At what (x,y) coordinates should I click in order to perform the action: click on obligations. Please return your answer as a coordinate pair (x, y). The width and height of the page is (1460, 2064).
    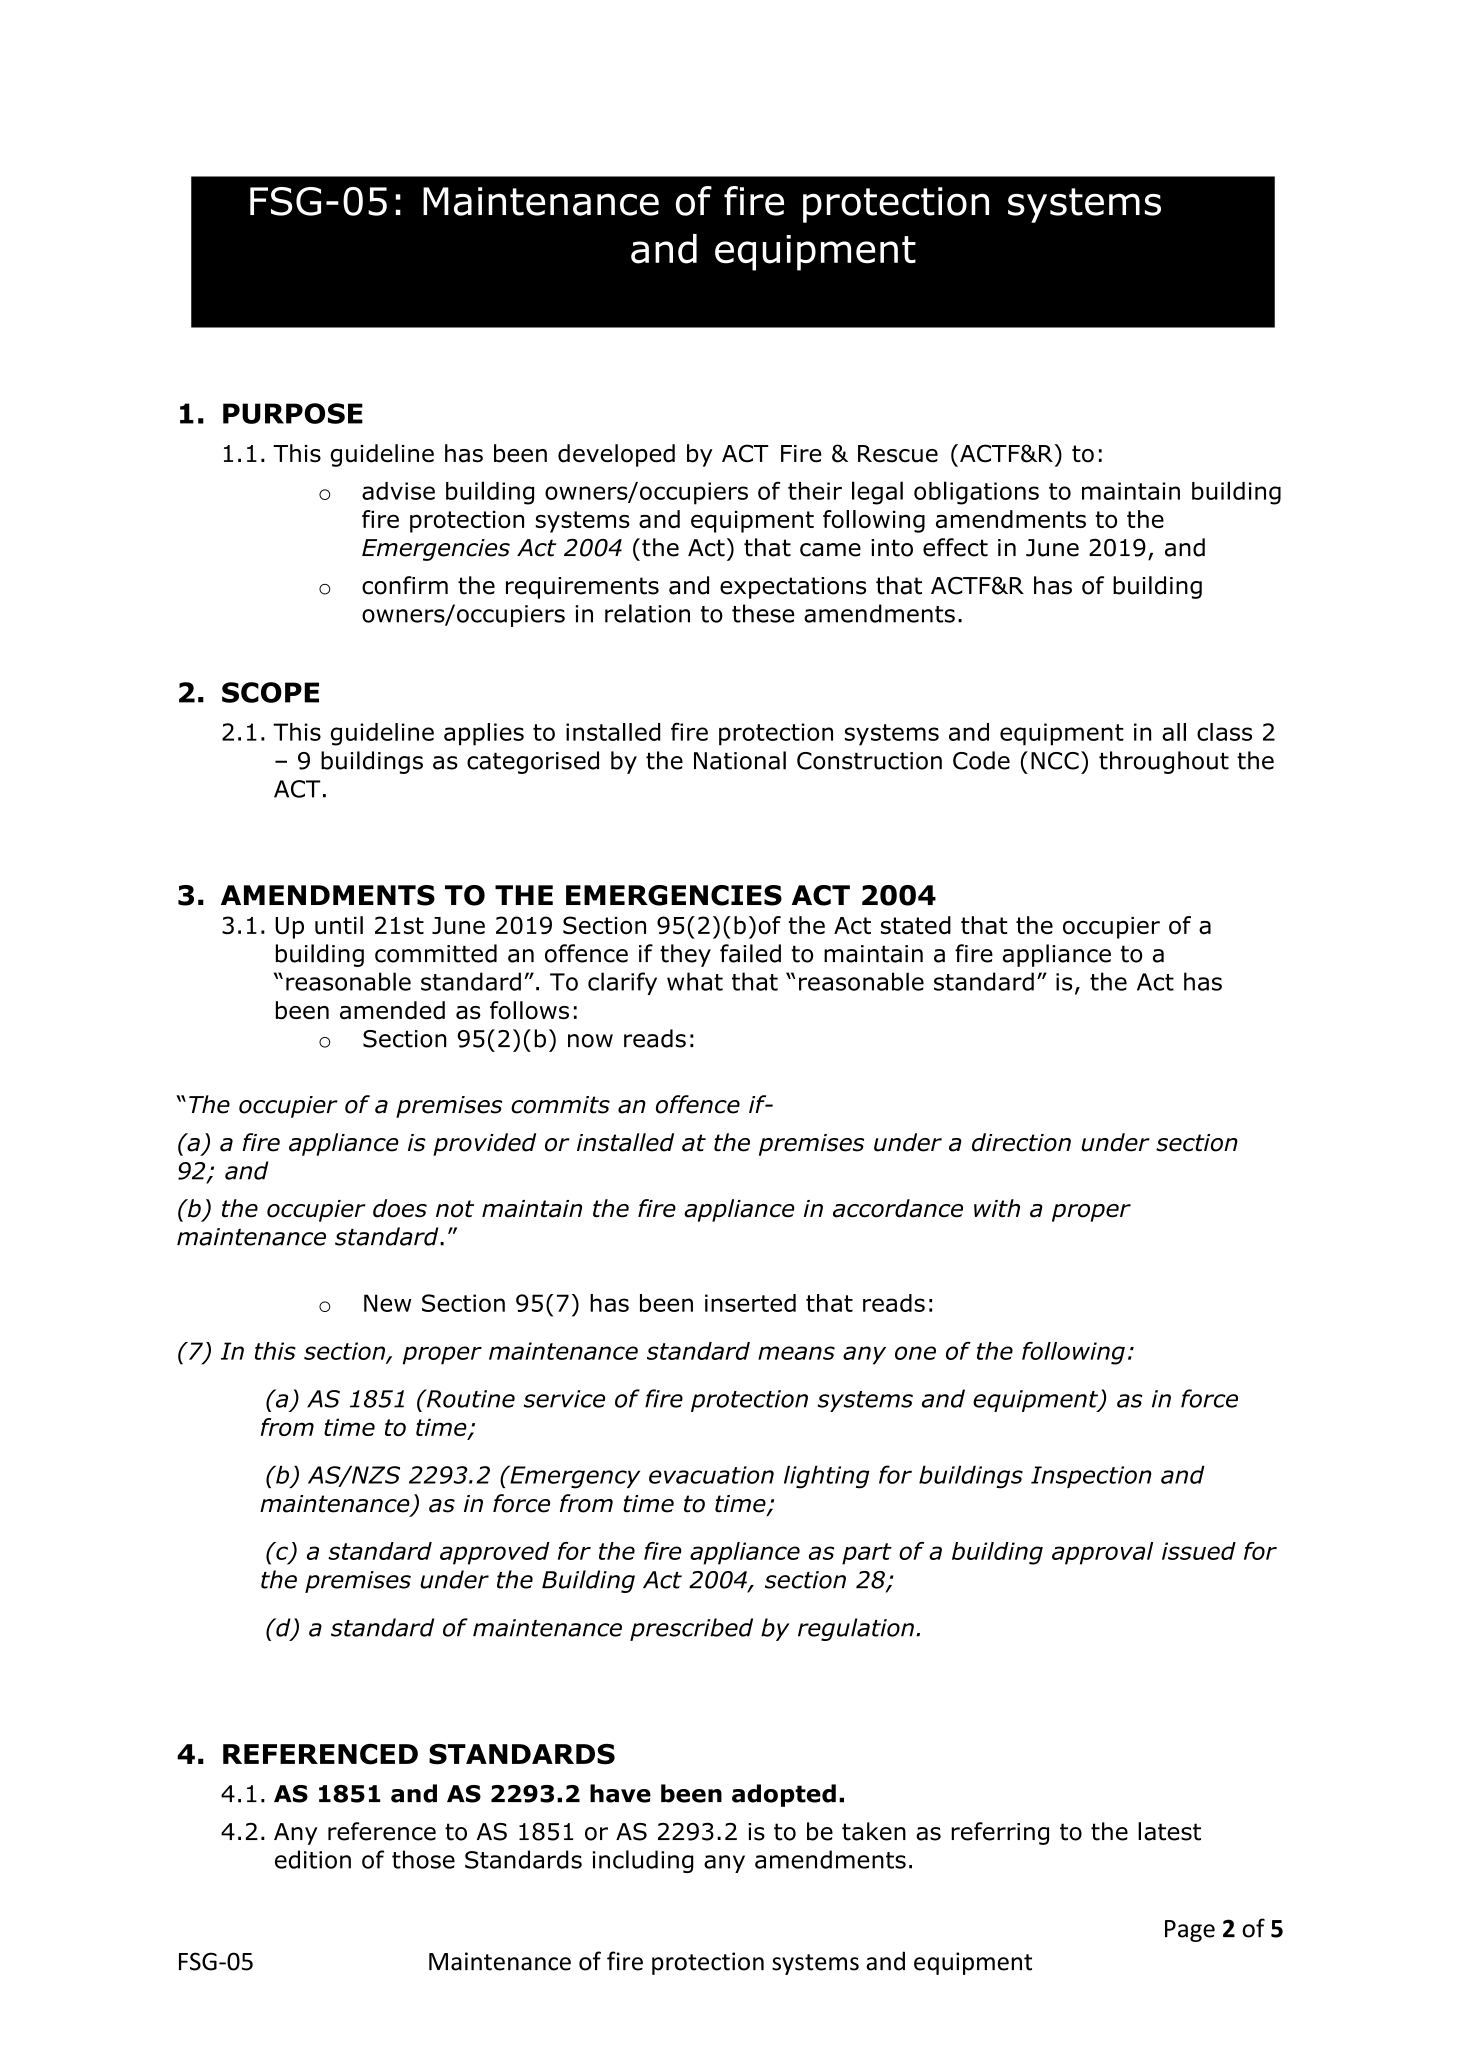
    Looking at the image, I should click on (976, 493).
